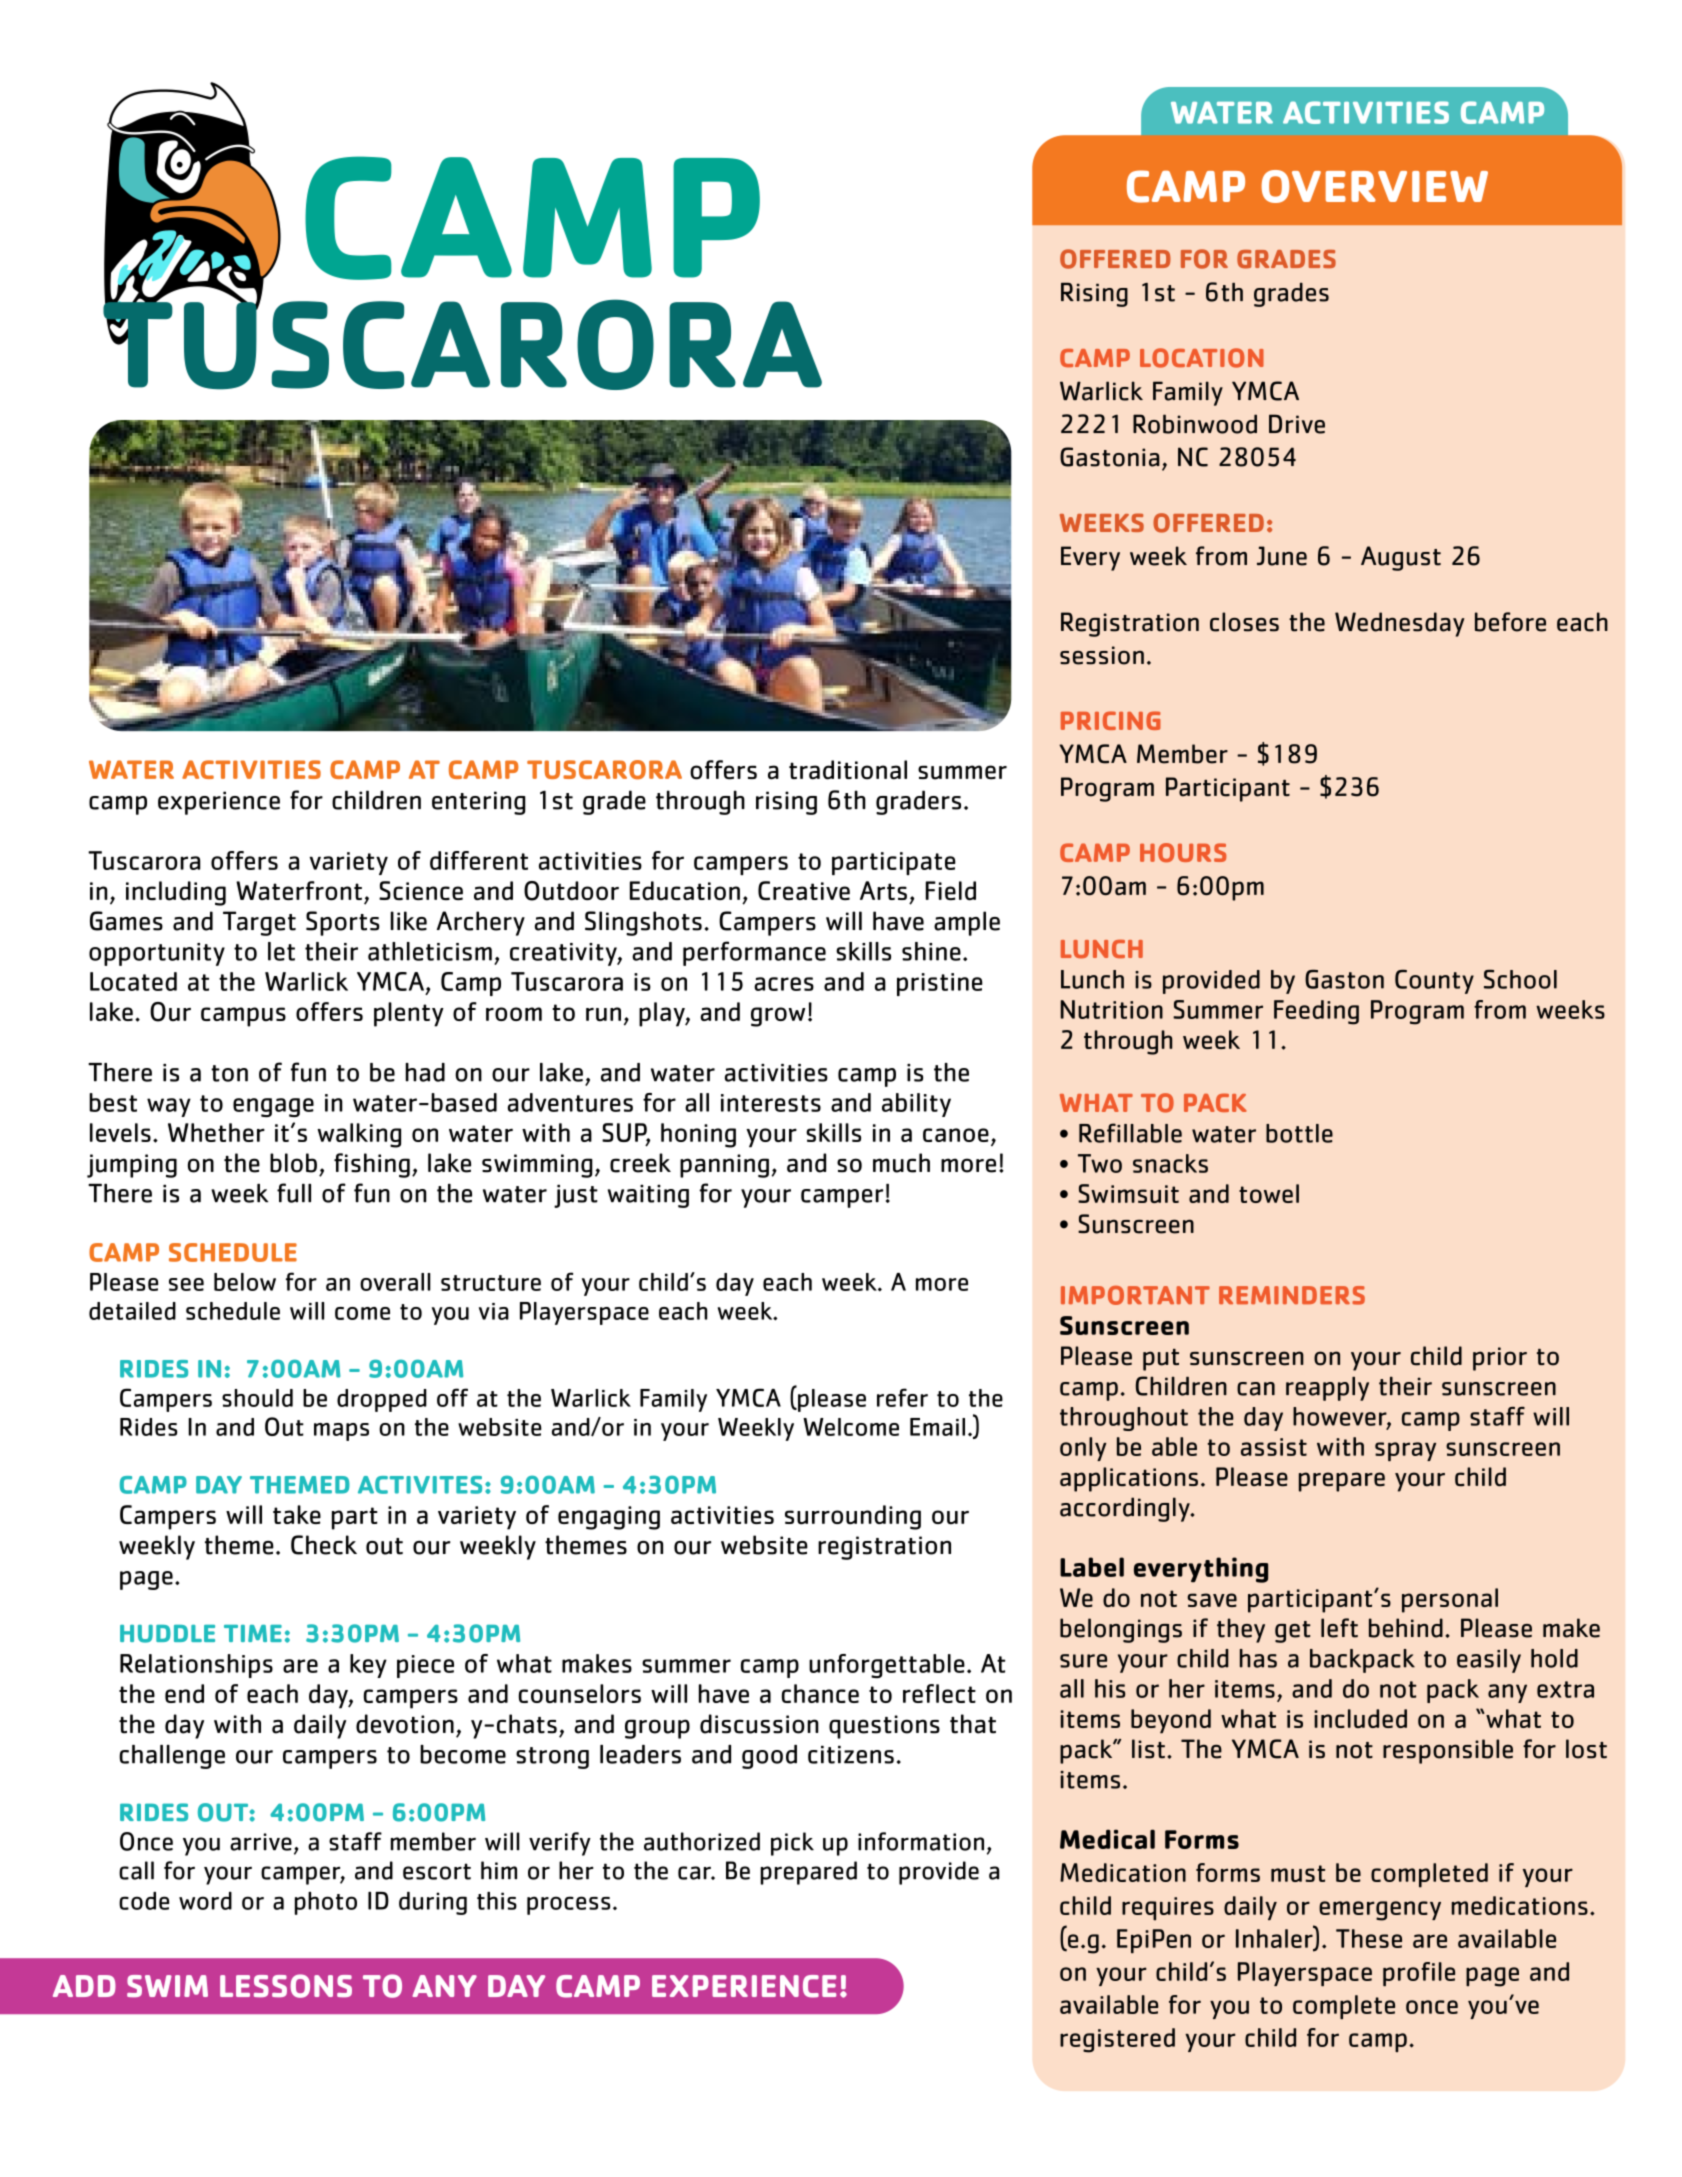 The height and width of the image is (2177, 1682). I want to click on entering, so click(479, 803).
